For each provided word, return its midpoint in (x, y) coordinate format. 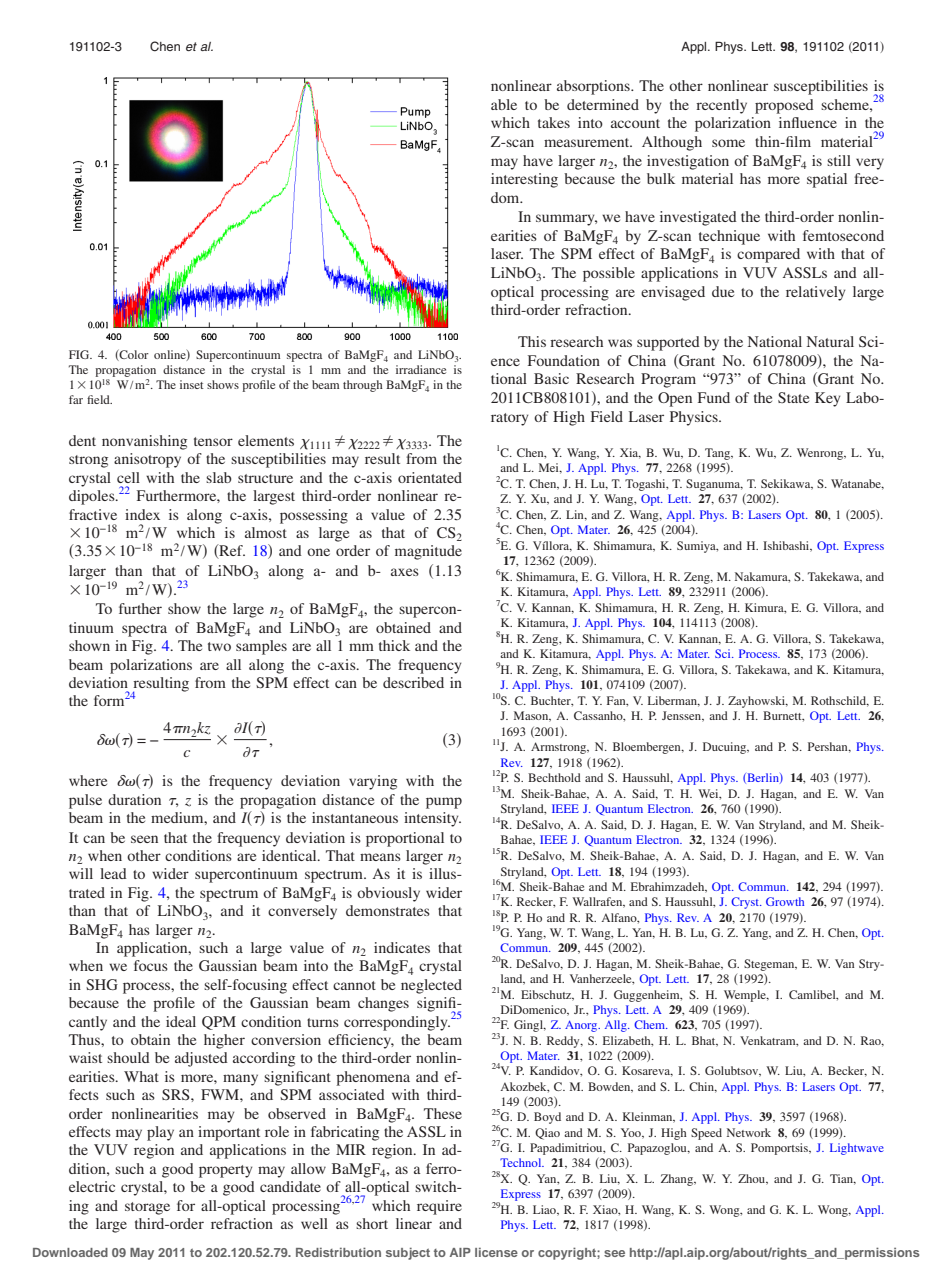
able (504, 104)
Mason (532, 716)
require (439, 1207)
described (413, 682)
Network (749, 1132)
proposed (784, 106)
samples (261, 647)
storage (147, 1208)
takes (554, 122)
